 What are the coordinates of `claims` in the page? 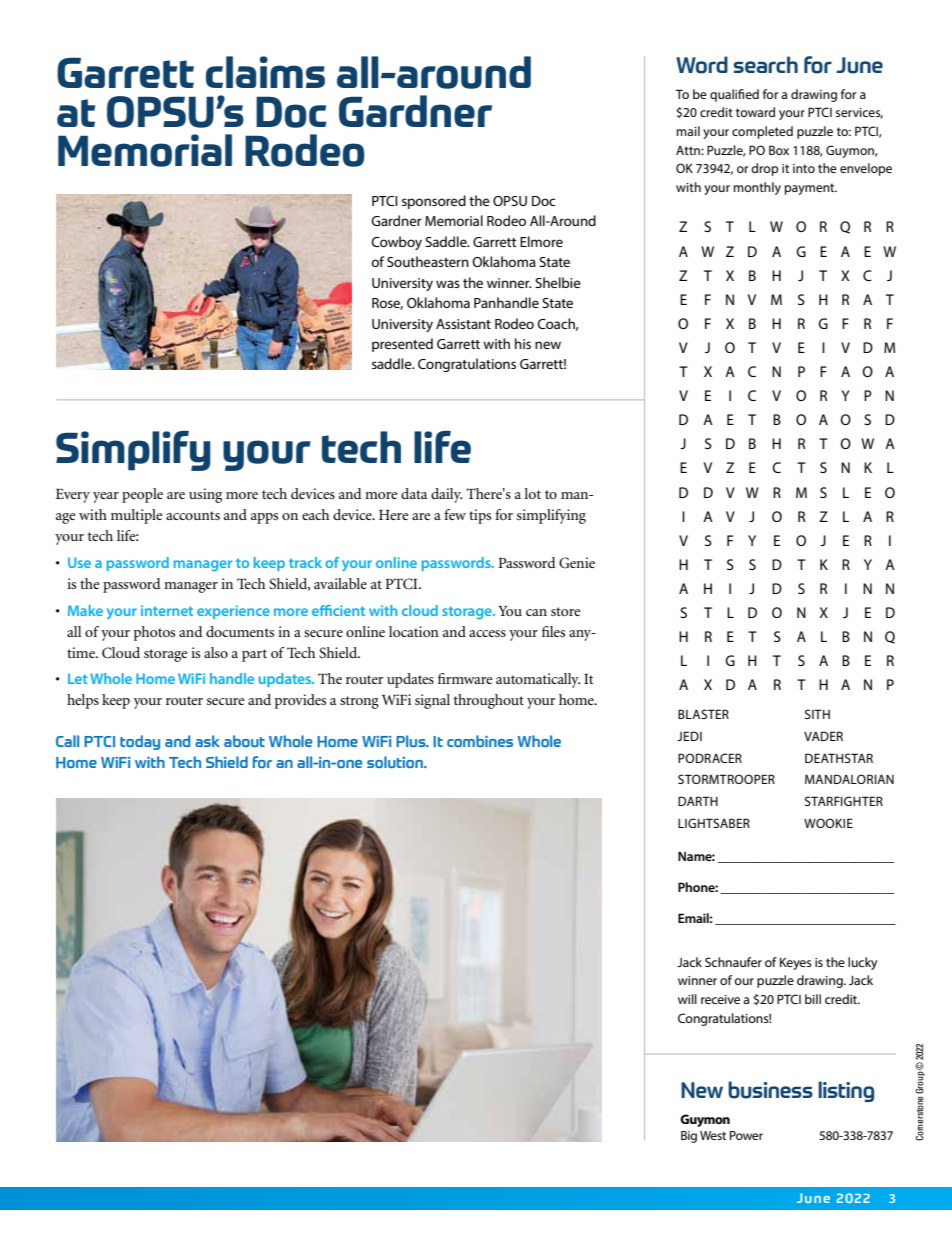 It's located at (265, 72).
